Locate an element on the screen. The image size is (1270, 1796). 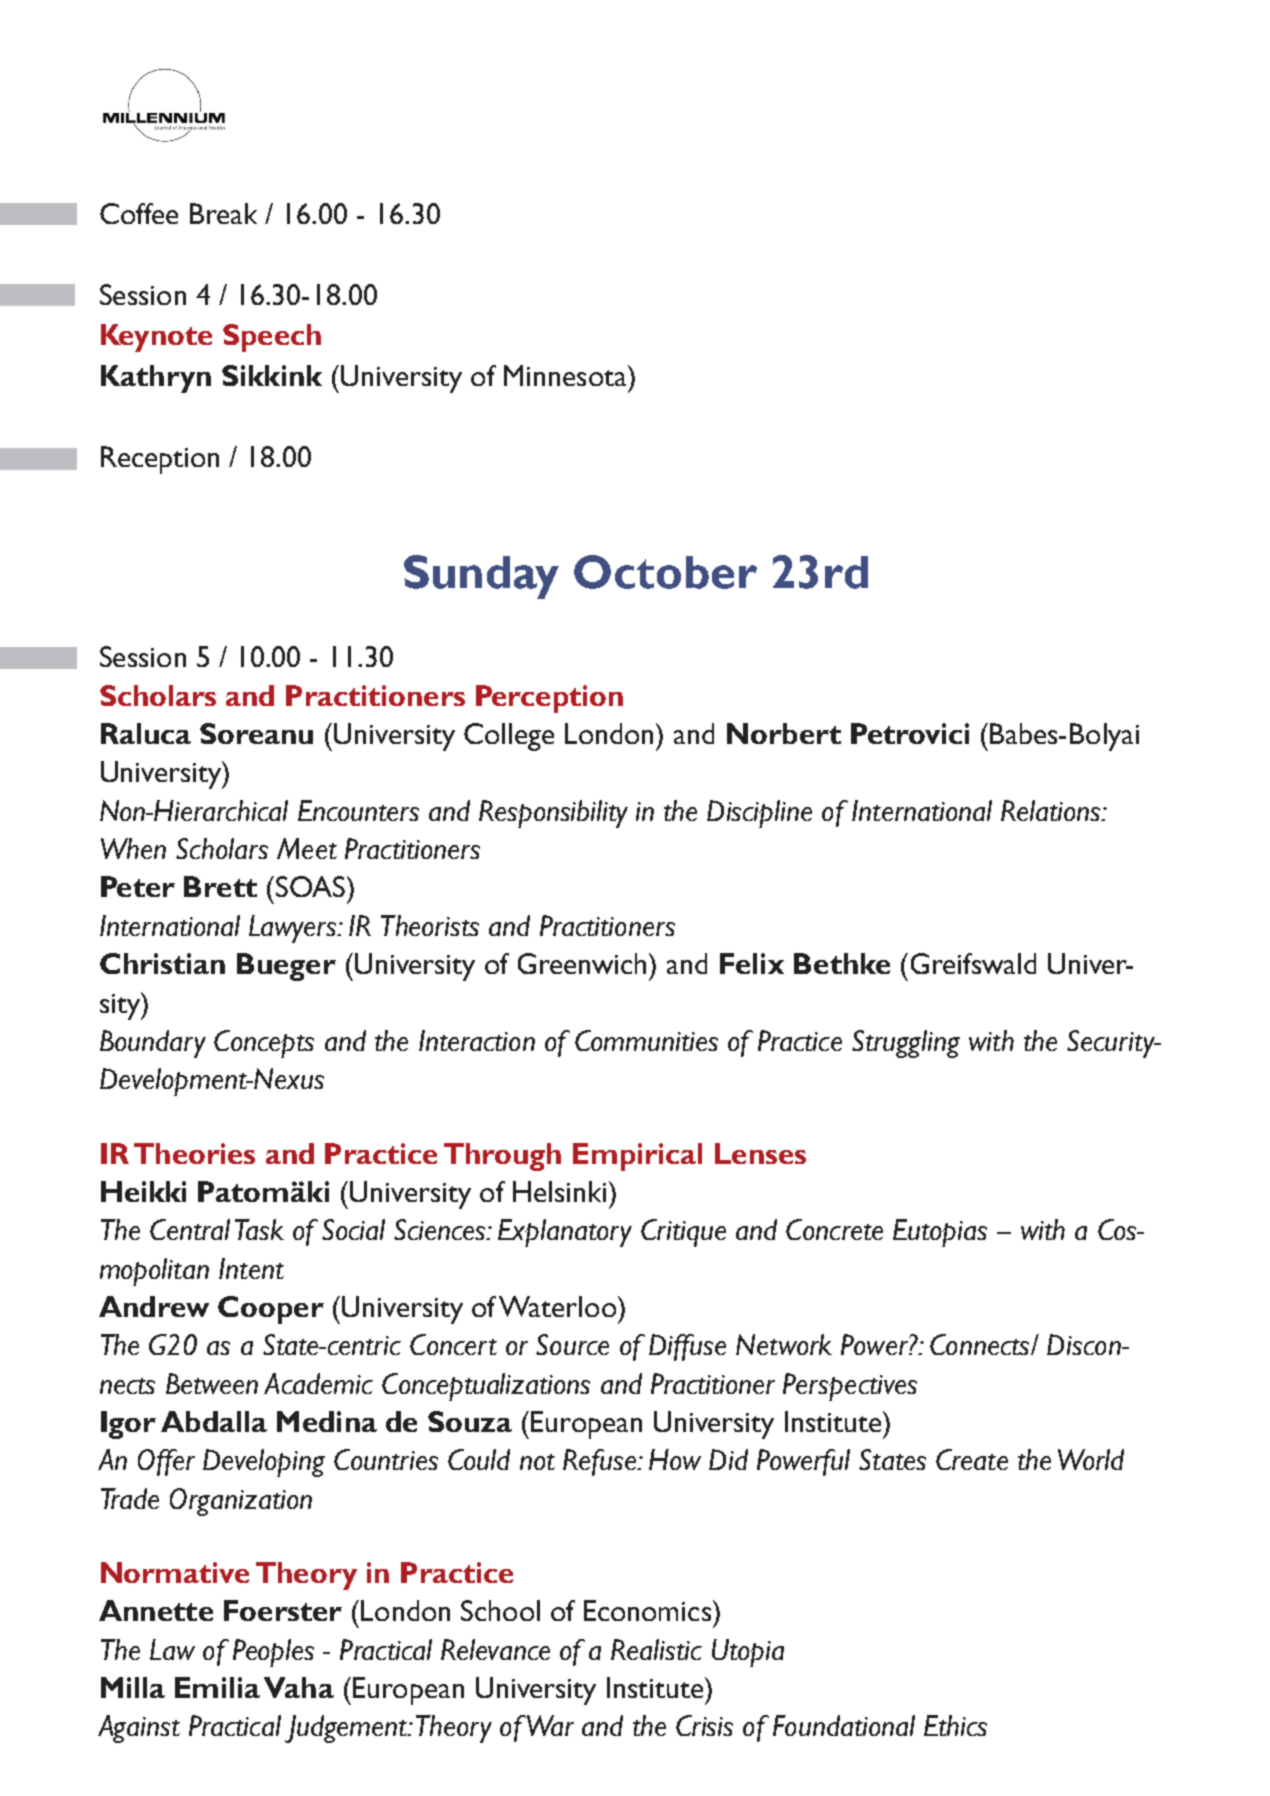
Emilia is located at coordinates (217, 1687).
